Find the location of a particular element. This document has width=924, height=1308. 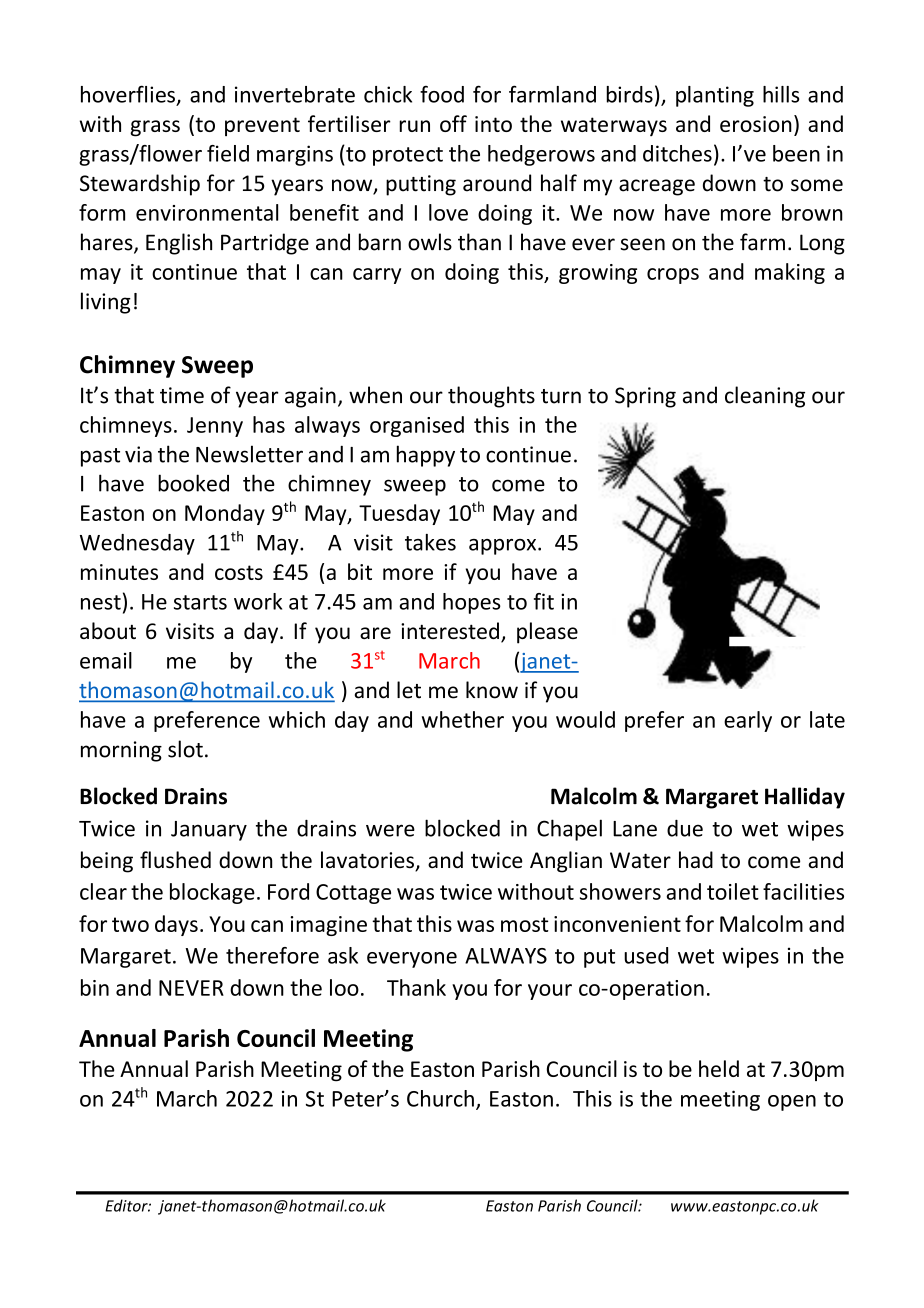

Church is located at coordinates (440, 1098).
